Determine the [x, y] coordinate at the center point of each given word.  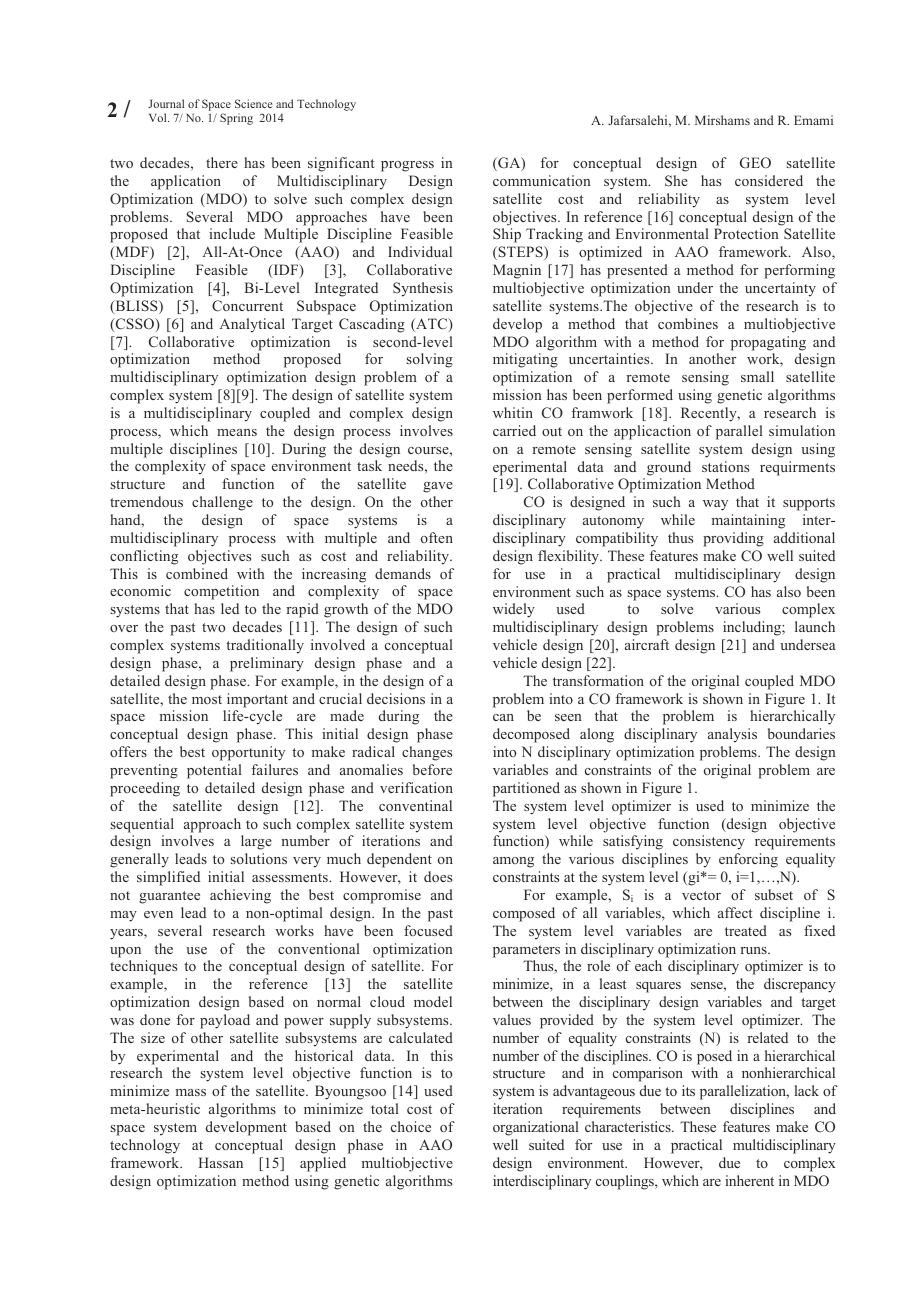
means [237, 432]
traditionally [265, 646]
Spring [236, 119]
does [438, 876]
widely [514, 610]
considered [769, 180]
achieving [240, 896]
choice [411, 1126]
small [757, 376]
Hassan [221, 1162]
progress [407, 166]
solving [430, 360]
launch [815, 626]
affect [735, 912]
